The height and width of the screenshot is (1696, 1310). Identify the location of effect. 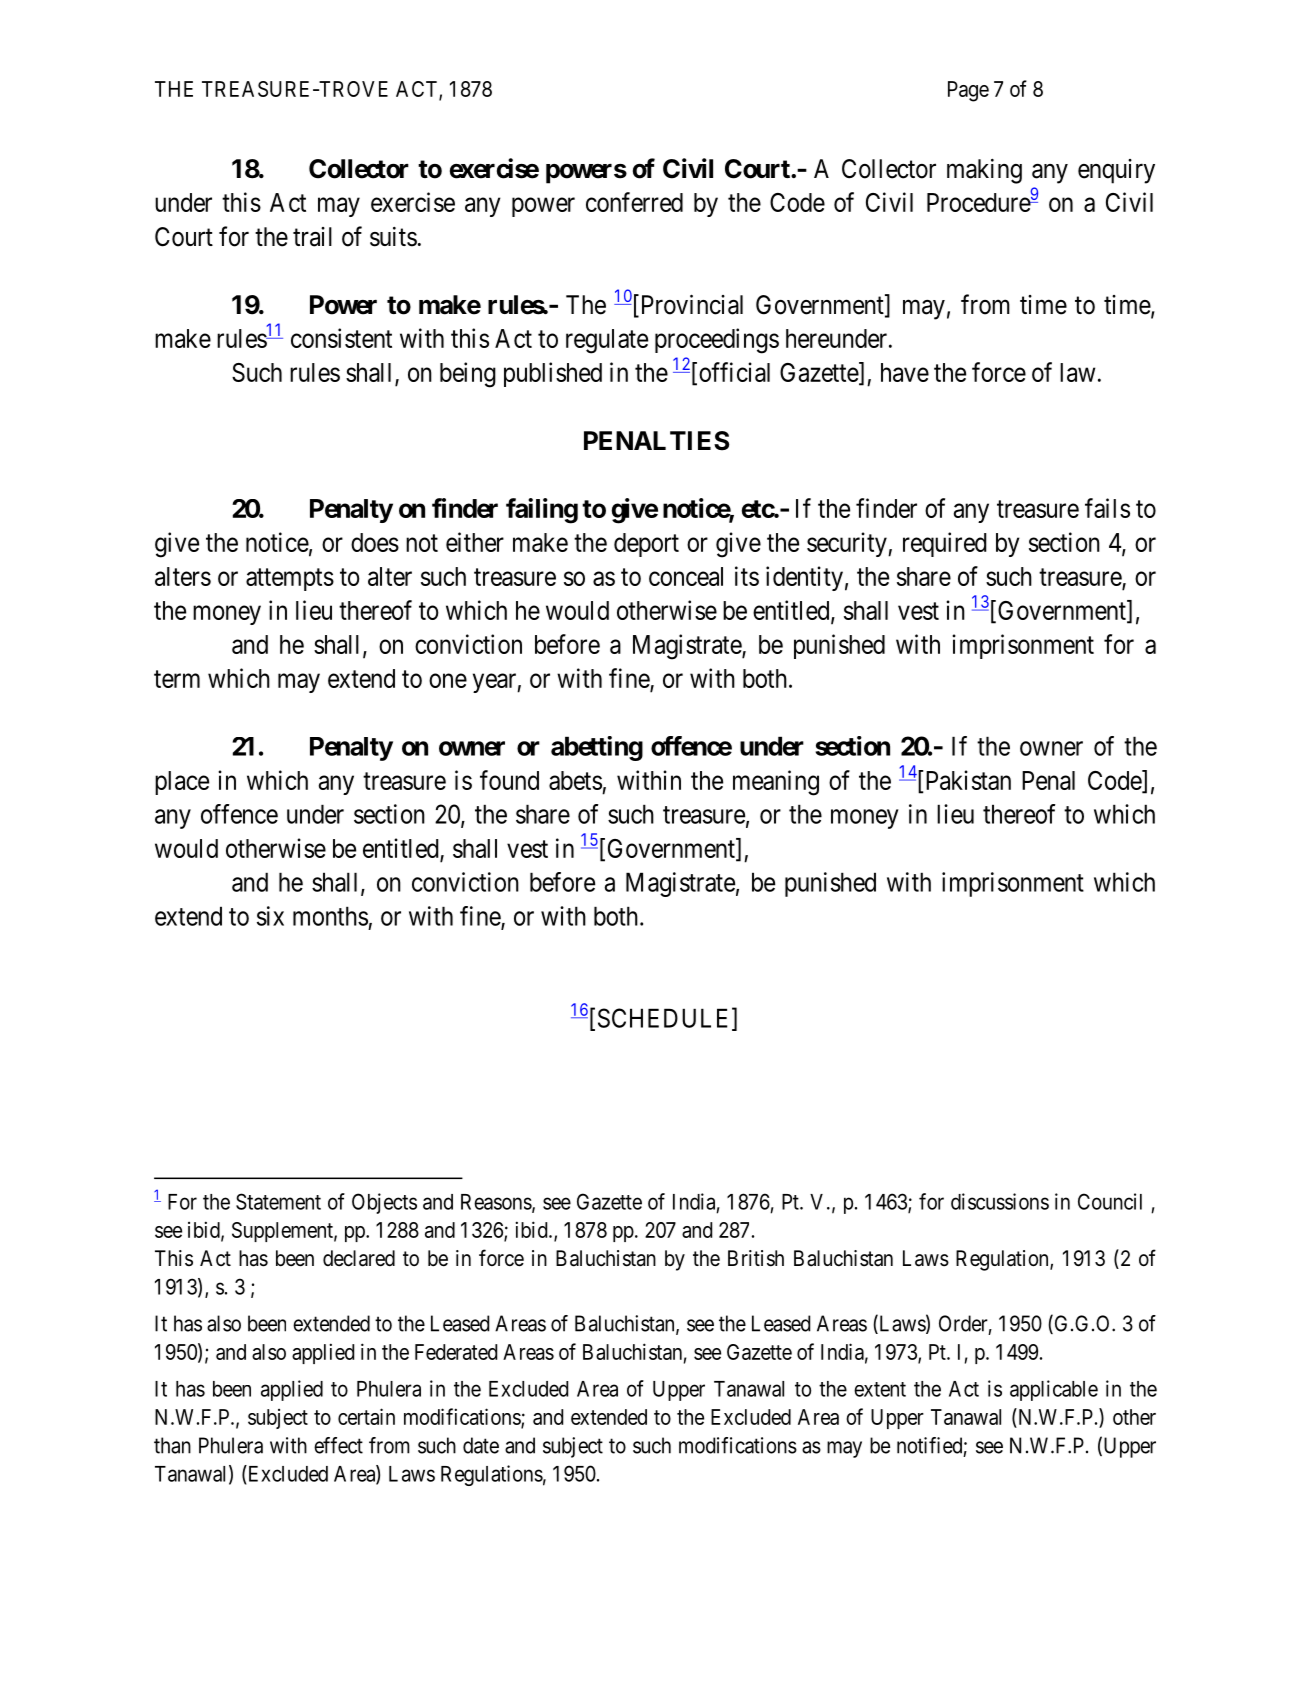
(338, 1445).
